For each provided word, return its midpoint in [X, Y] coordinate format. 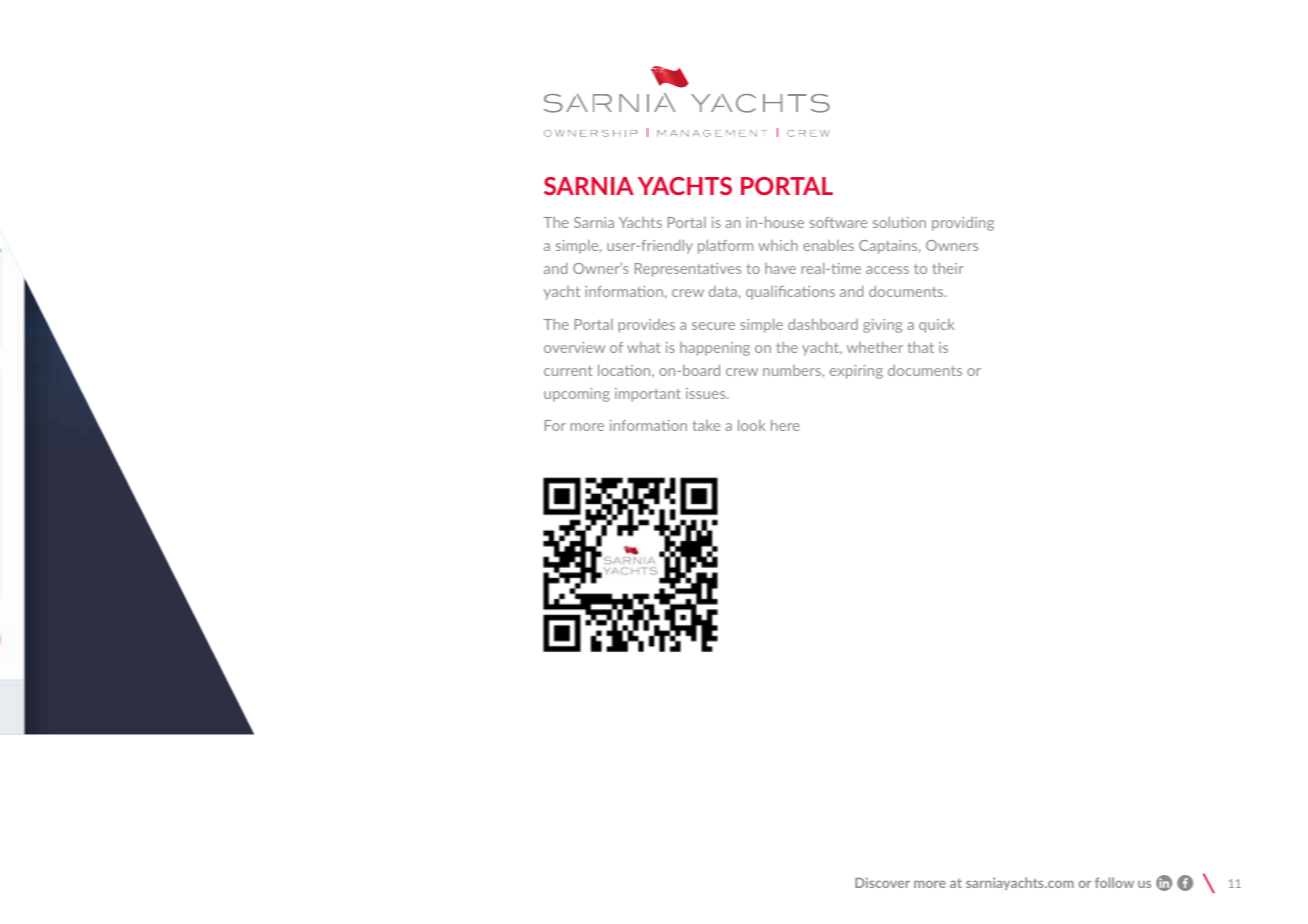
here [785, 425]
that [921, 347]
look [752, 425]
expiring [856, 372]
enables [828, 245]
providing [963, 224]
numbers [793, 371]
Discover [882, 882]
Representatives [688, 270]
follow [1114, 882]
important [648, 395]
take [706, 425]
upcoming [577, 395]
